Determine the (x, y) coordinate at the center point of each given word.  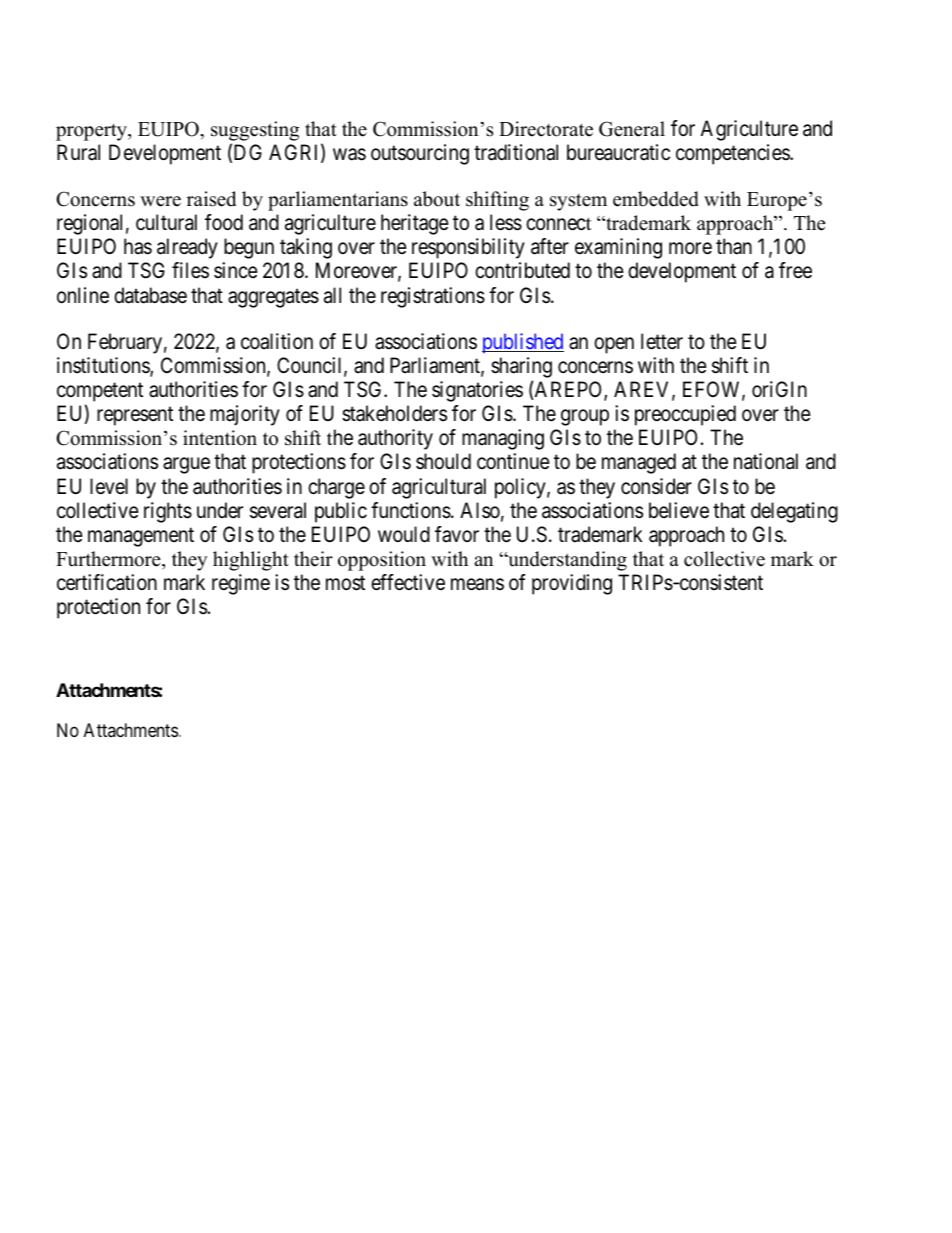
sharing (521, 367)
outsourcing (420, 154)
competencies (733, 154)
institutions (104, 366)
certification (107, 582)
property (92, 132)
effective (408, 582)
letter (662, 341)
